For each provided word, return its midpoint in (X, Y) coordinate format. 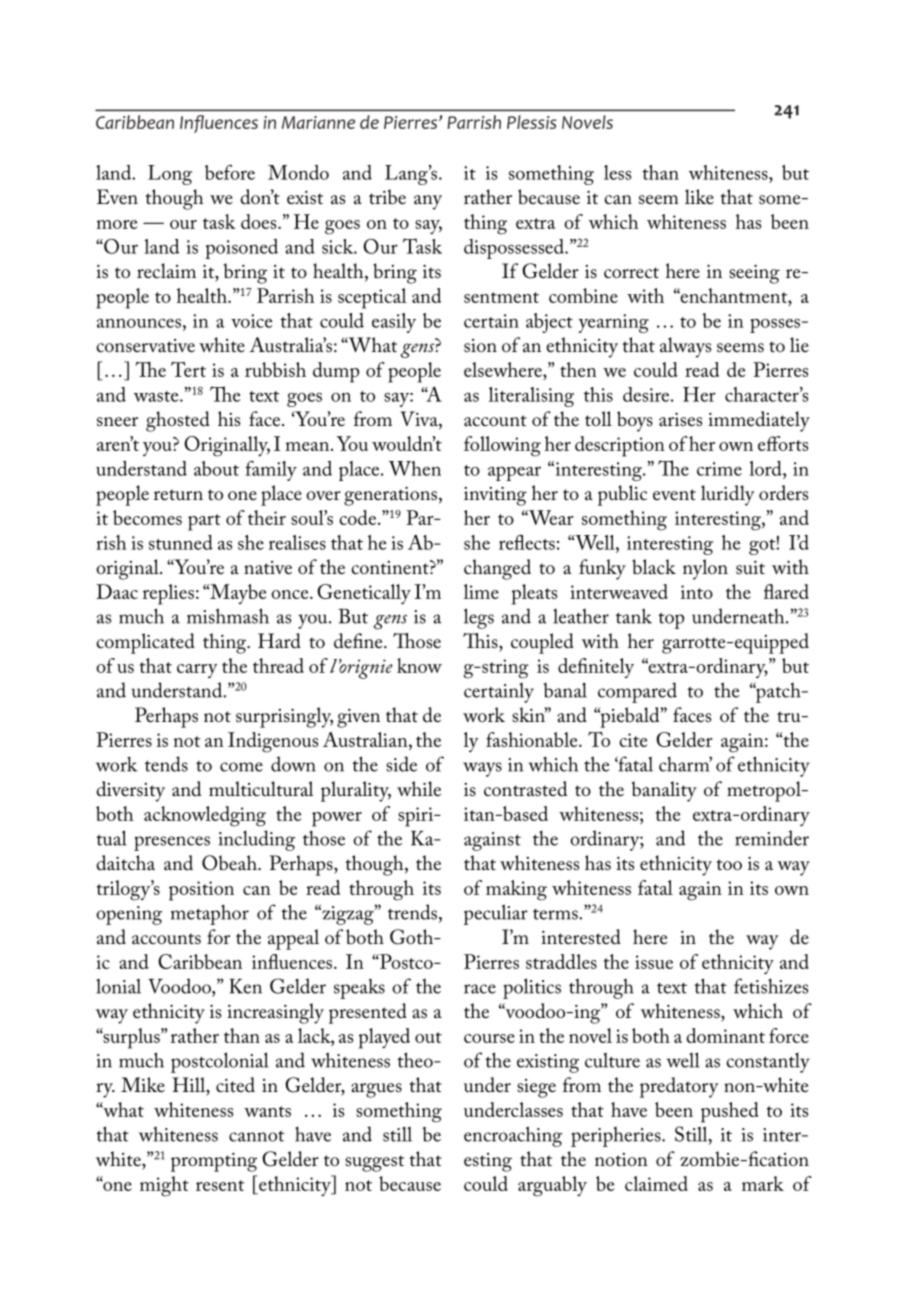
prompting (214, 1162)
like (699, 197)
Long (170, 175)
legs (479, 618)
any (428, 202)
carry (197, 671)
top (671, 620)
